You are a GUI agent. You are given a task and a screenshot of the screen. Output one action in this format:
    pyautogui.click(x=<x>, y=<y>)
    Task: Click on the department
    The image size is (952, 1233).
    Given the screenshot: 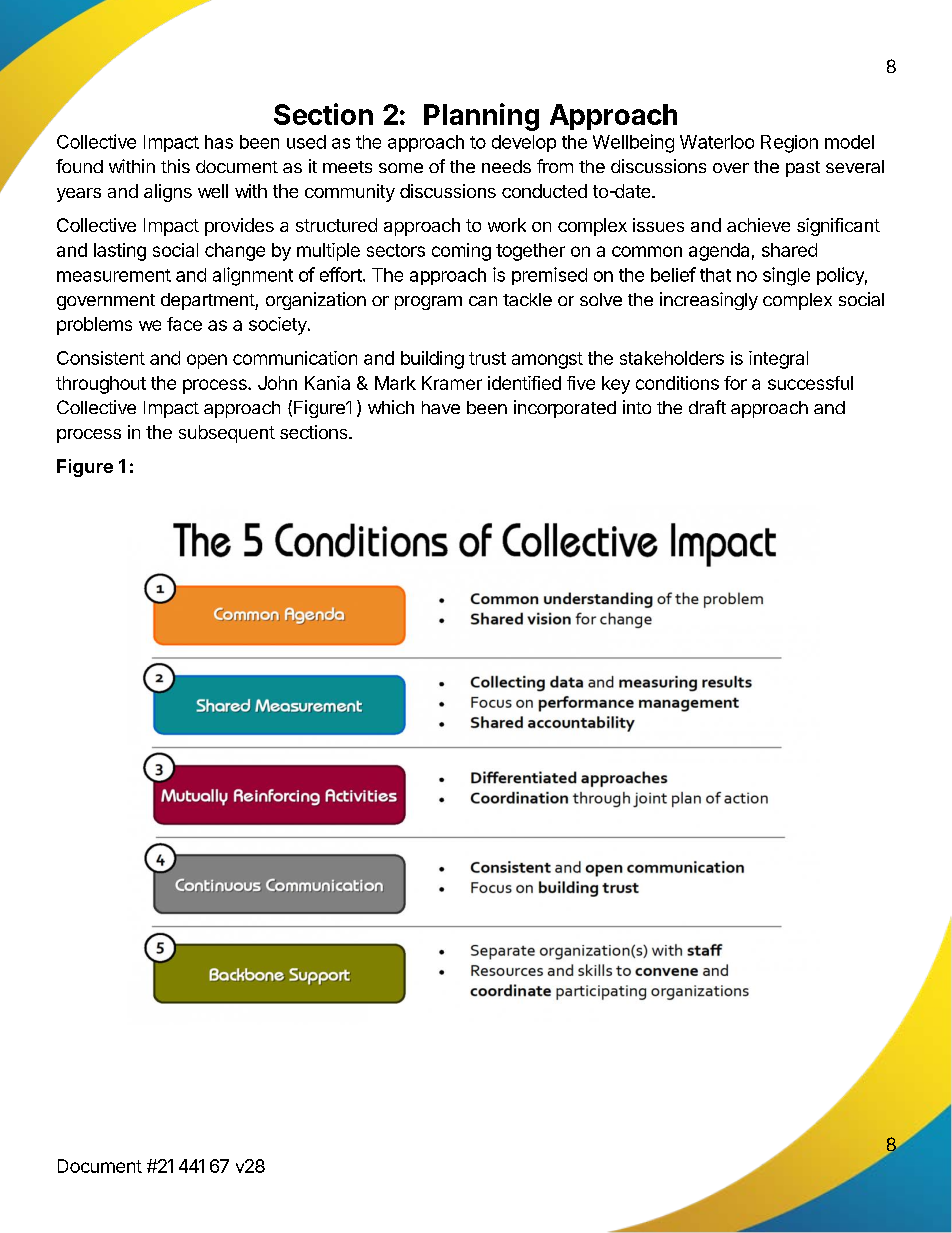 What is the action you would take?
    pyautogui.click(x=208, y=301)
